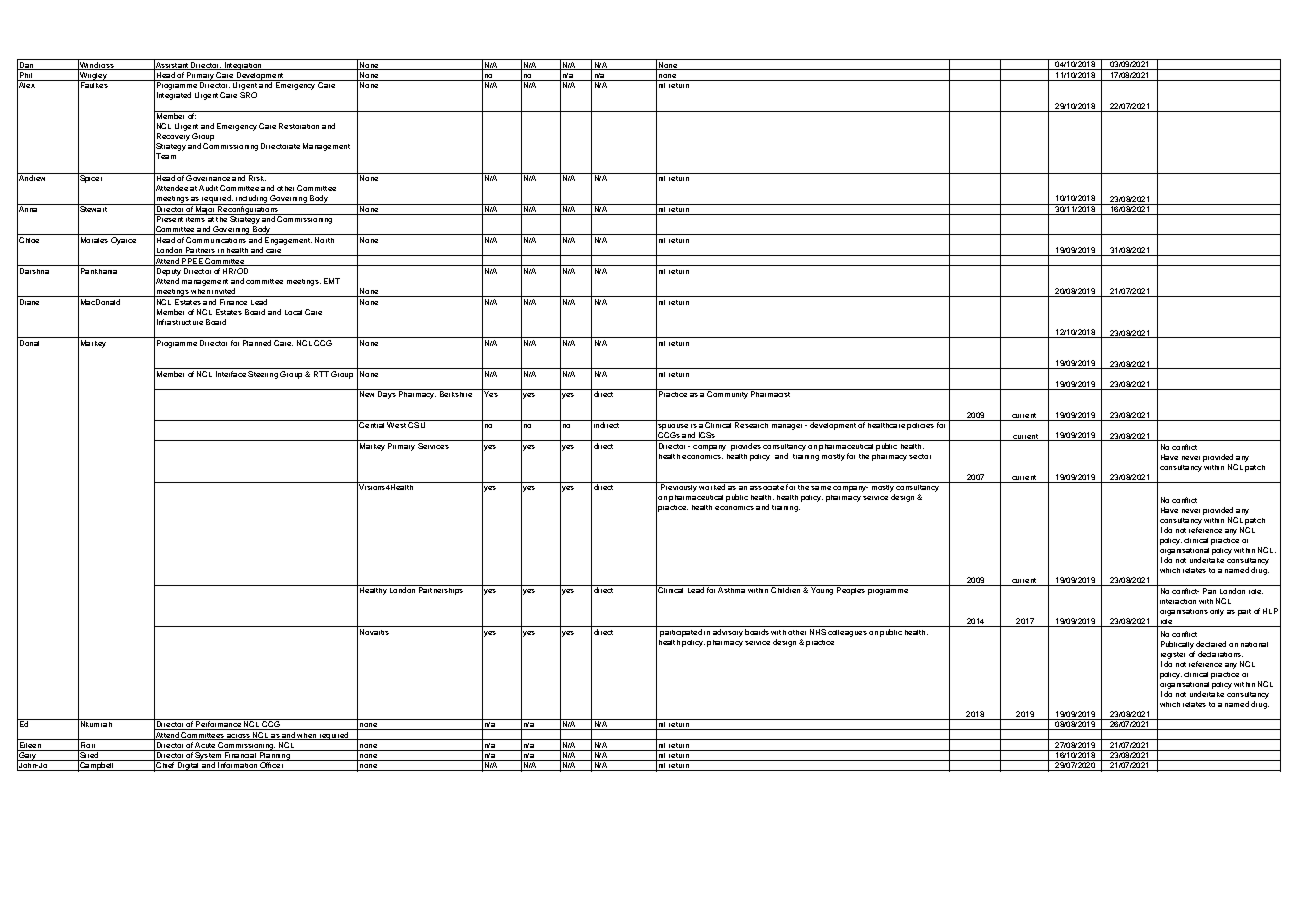  What do you see at coordinates (332, 281) in the document?
I see `EMT` at bounding box center [332, 281].
